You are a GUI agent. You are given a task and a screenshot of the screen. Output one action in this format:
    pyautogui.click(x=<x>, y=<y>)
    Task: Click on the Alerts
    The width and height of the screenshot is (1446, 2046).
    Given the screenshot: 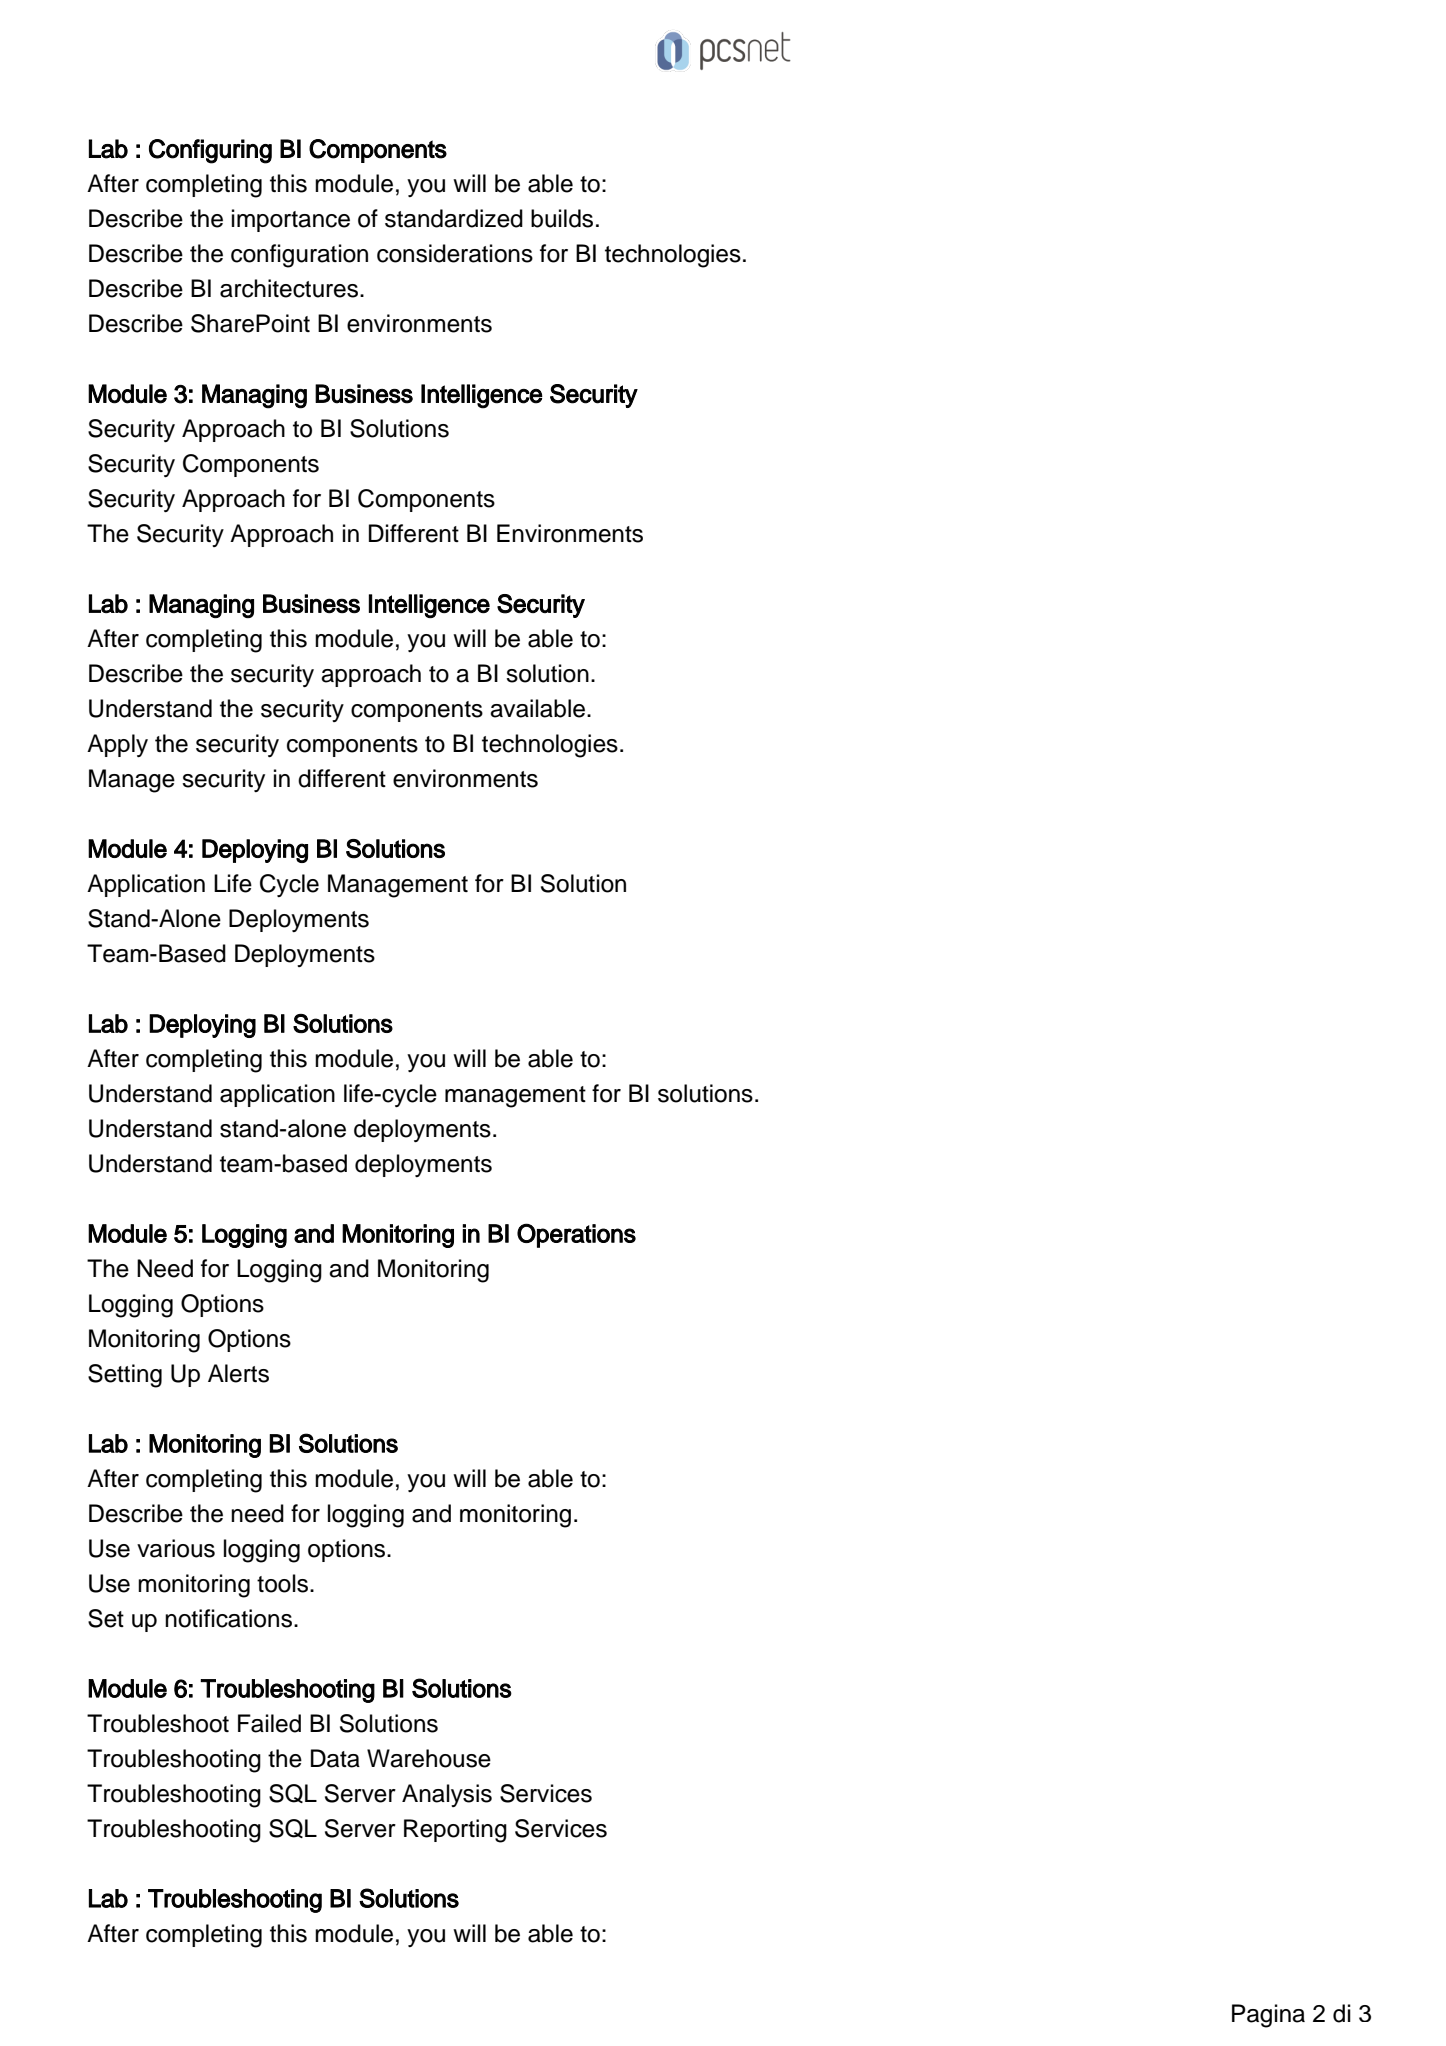 What is the action you would take?
    pyautogui.click(x=238, y=1373)
